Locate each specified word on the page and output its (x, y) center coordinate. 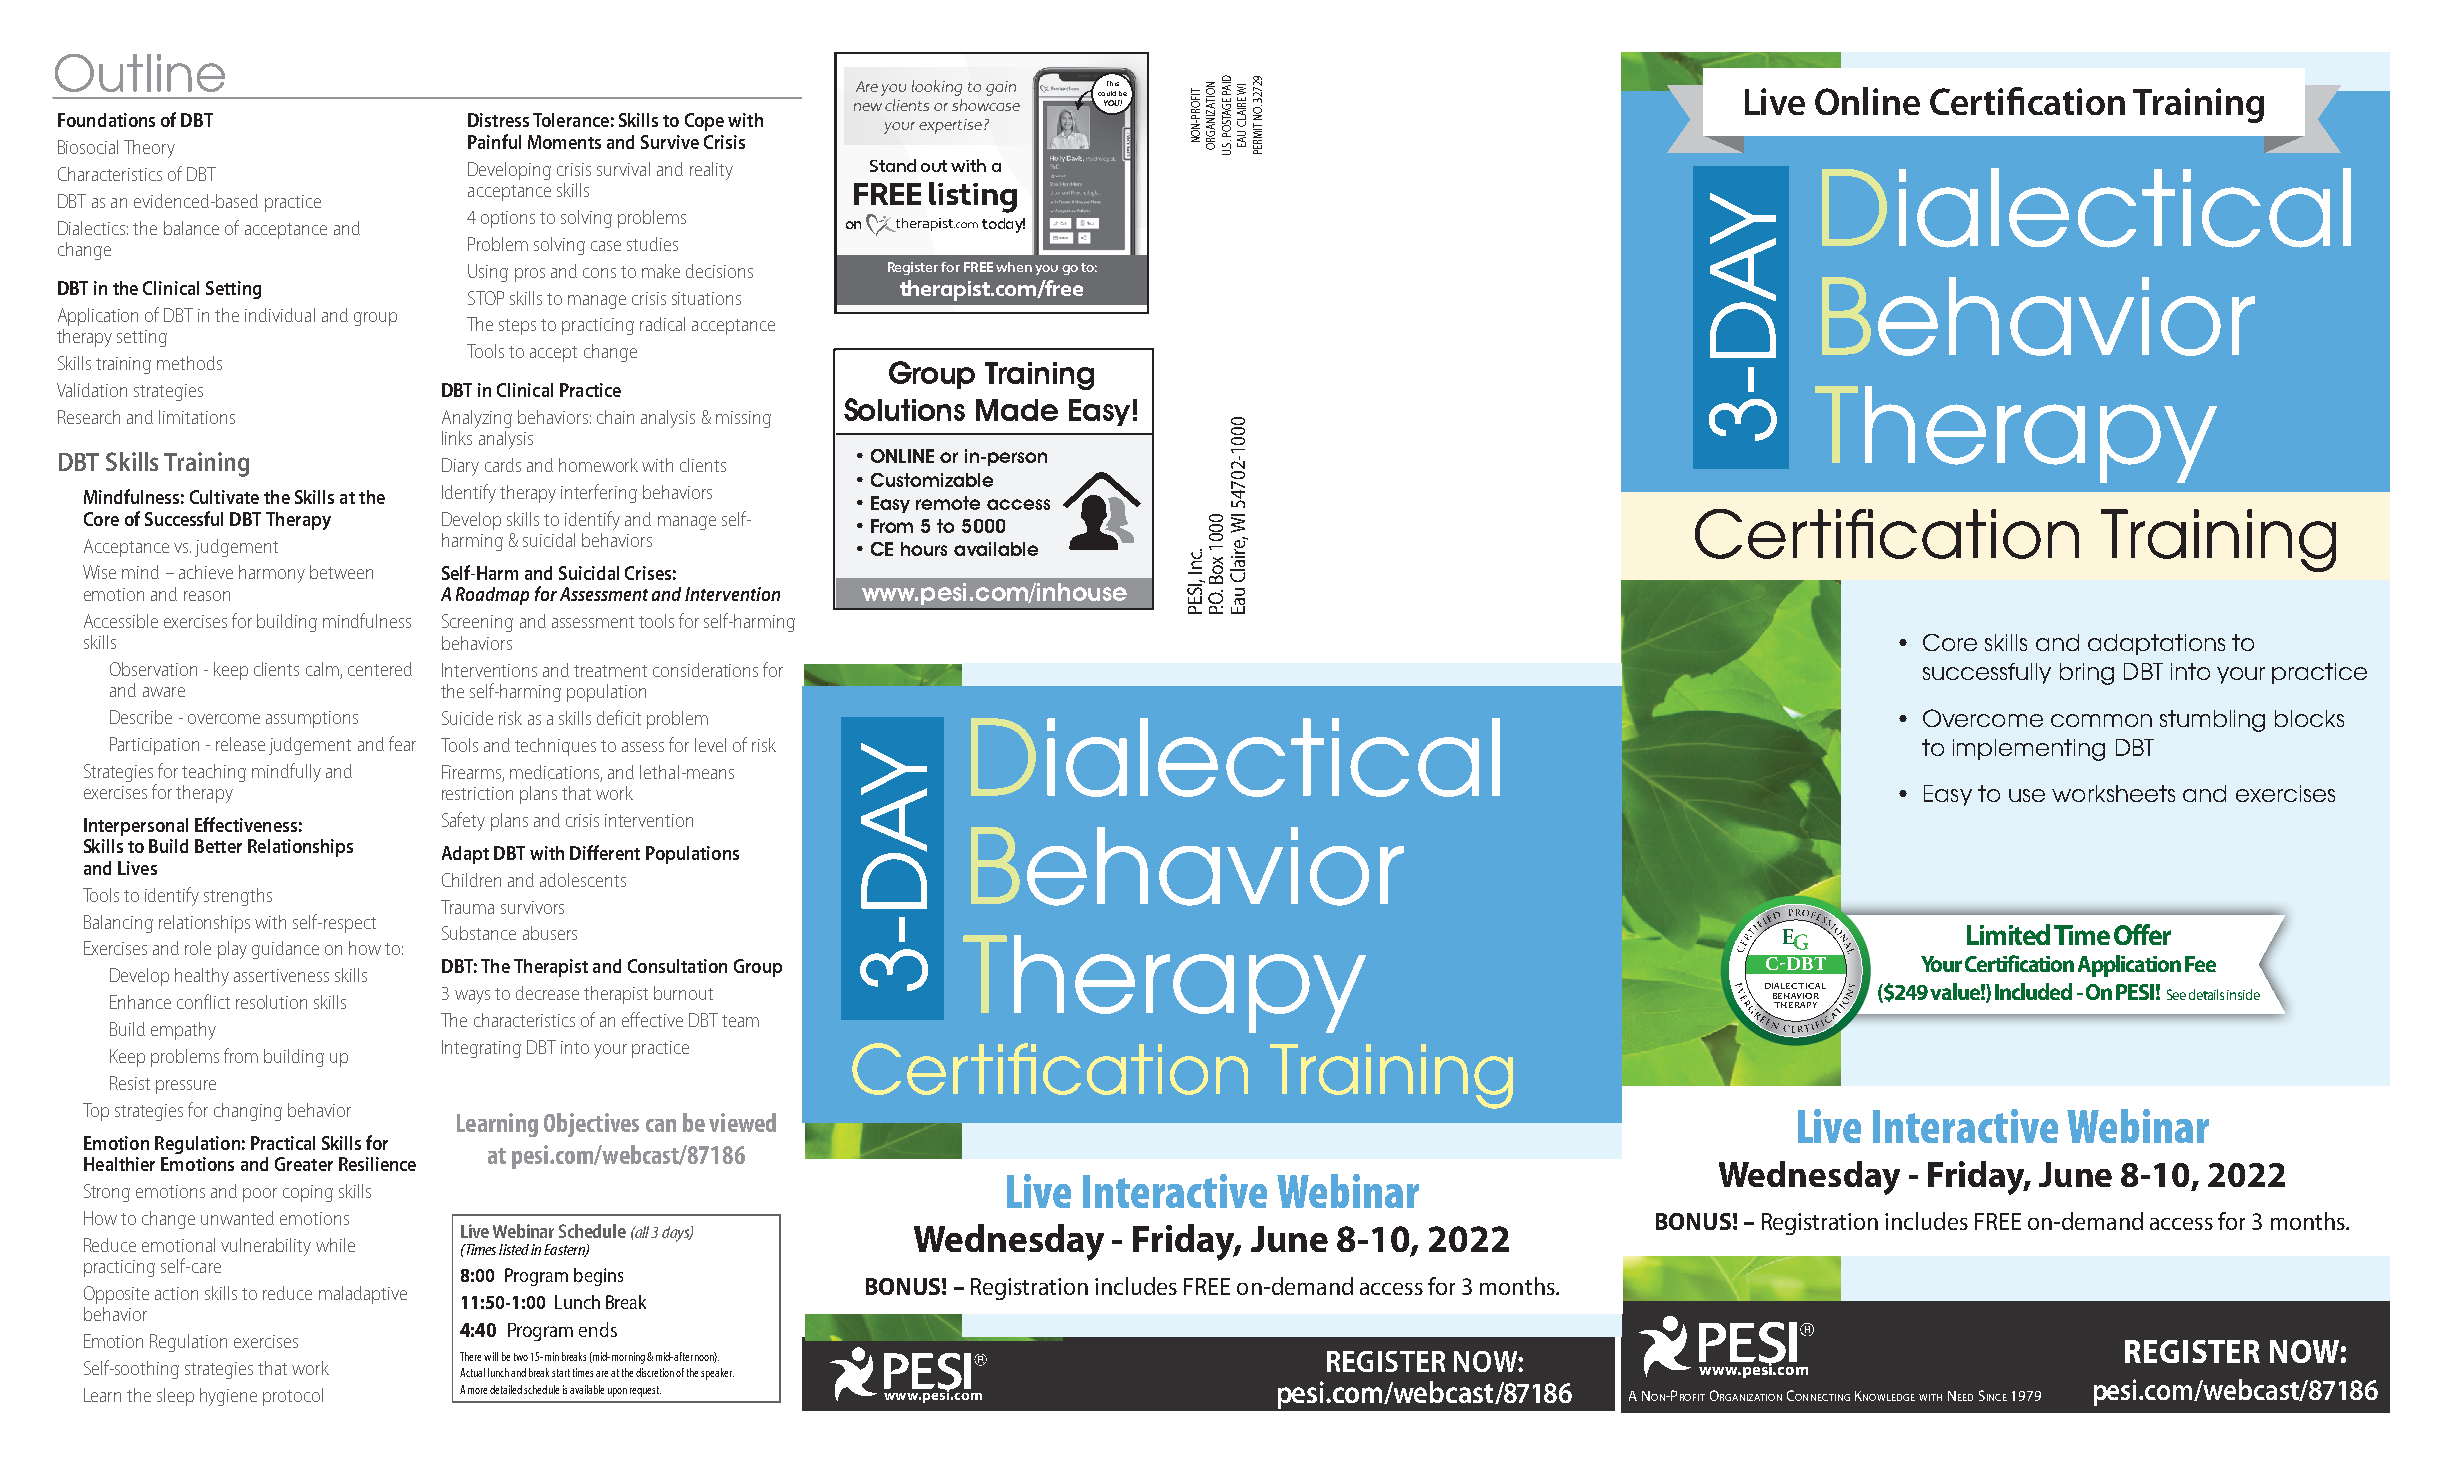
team (740, 1021)
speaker (717, 1374)
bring (2087, 674)
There (470, 1356)
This (1113, 83)
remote (948, 503)
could (1107, 93)
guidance (285, 950)
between (341, 572)
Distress (498, 120)
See (2176, 994)
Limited (2008, 934)
